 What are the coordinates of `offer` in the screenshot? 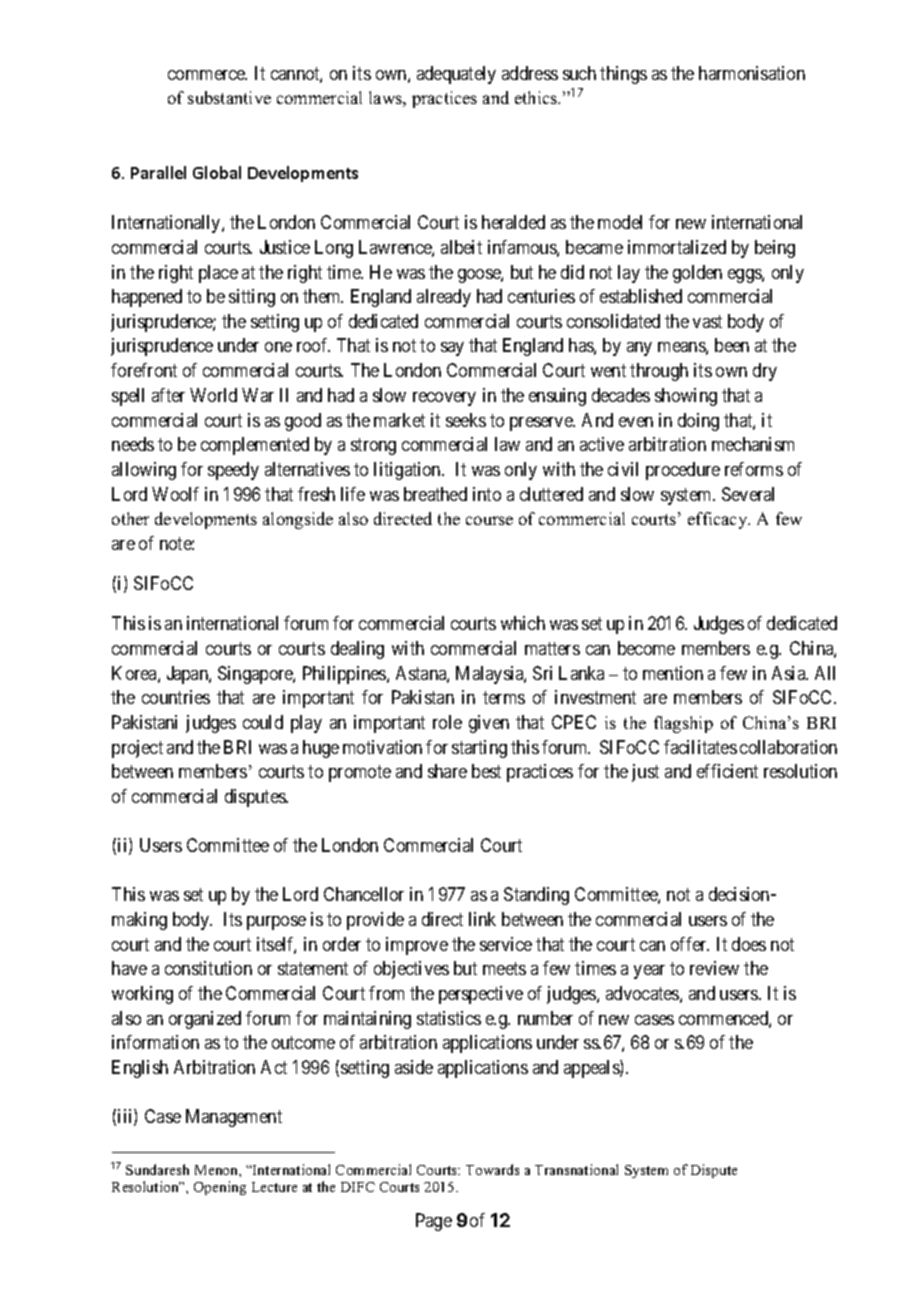 It's located at (690, 944).
